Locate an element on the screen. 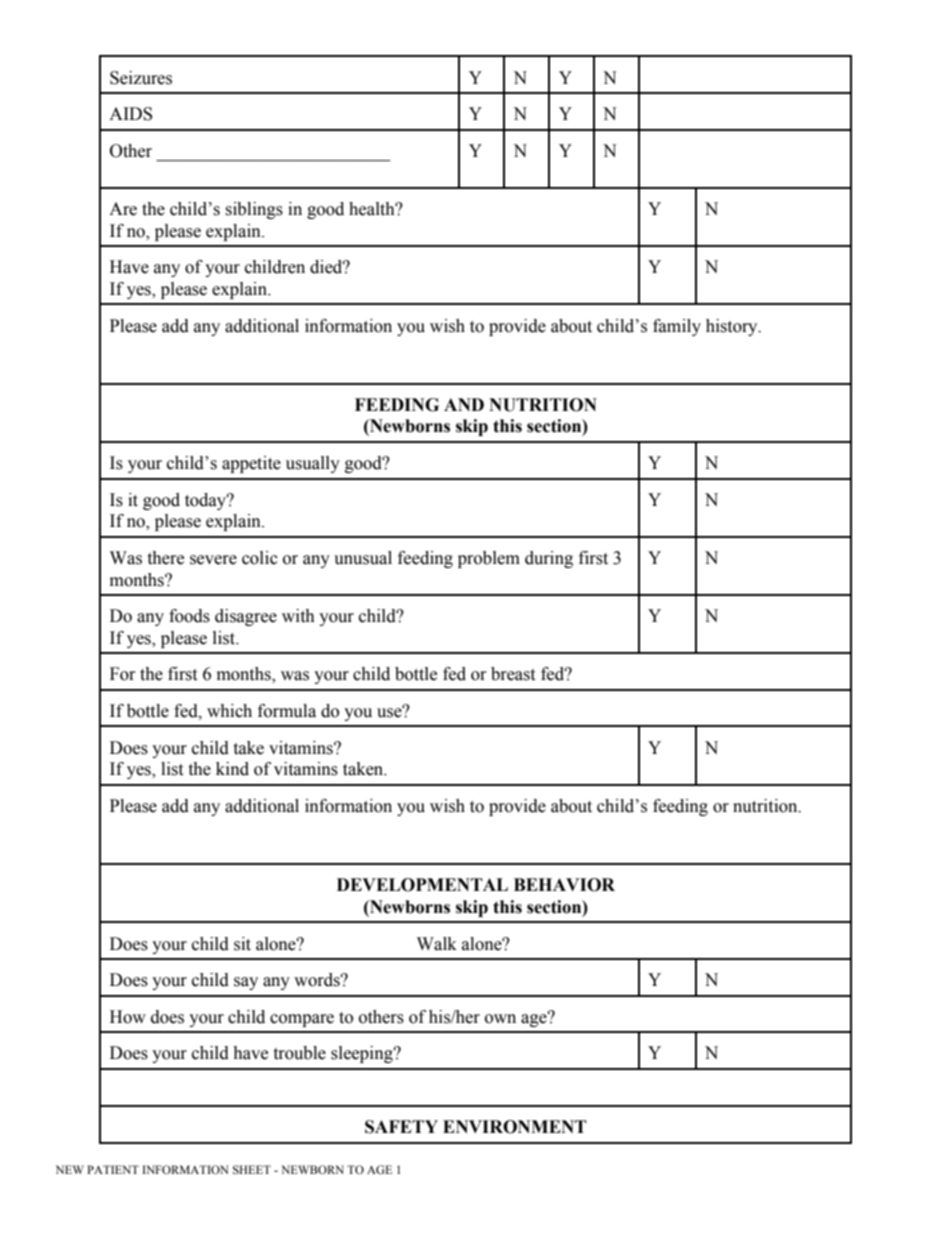  during is located at coordinates (549, 559).
